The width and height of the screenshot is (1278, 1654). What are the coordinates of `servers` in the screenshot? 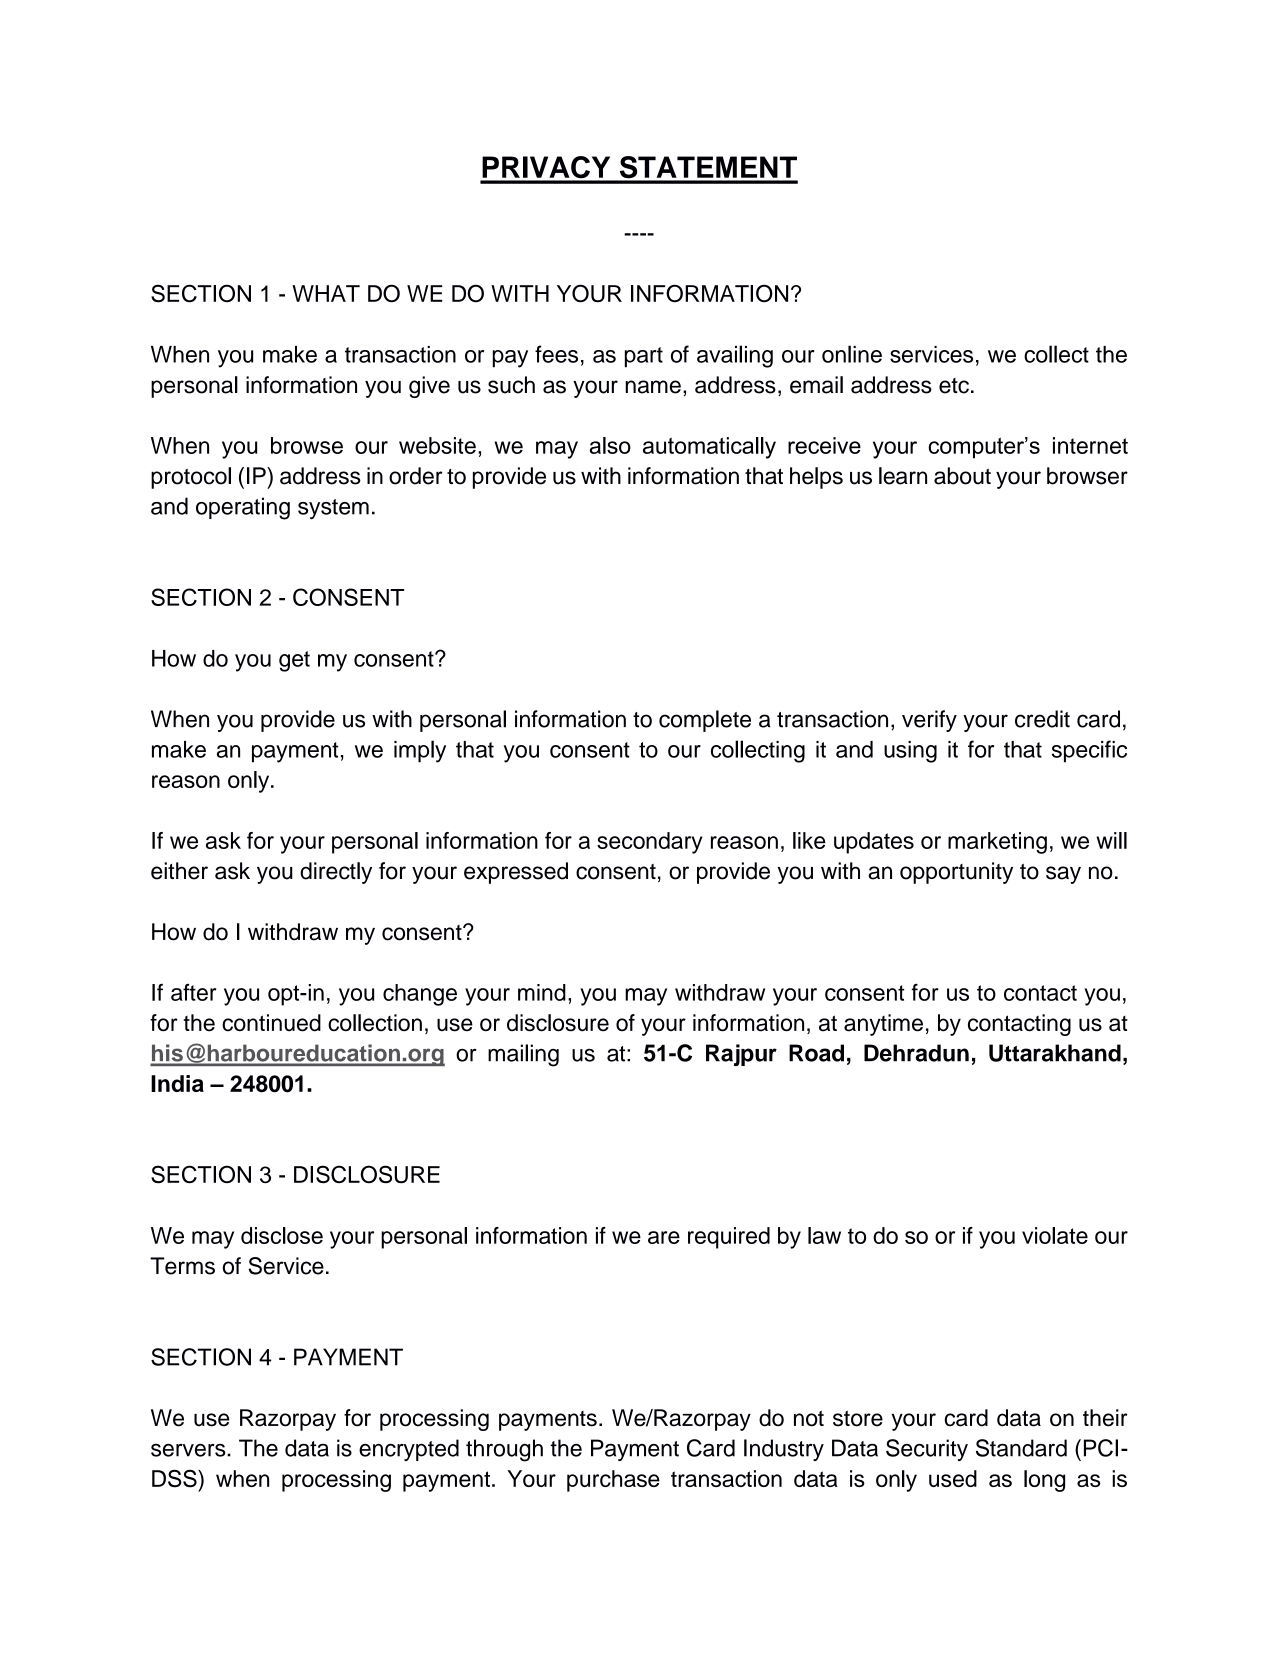 It's located at (189, 1450).
